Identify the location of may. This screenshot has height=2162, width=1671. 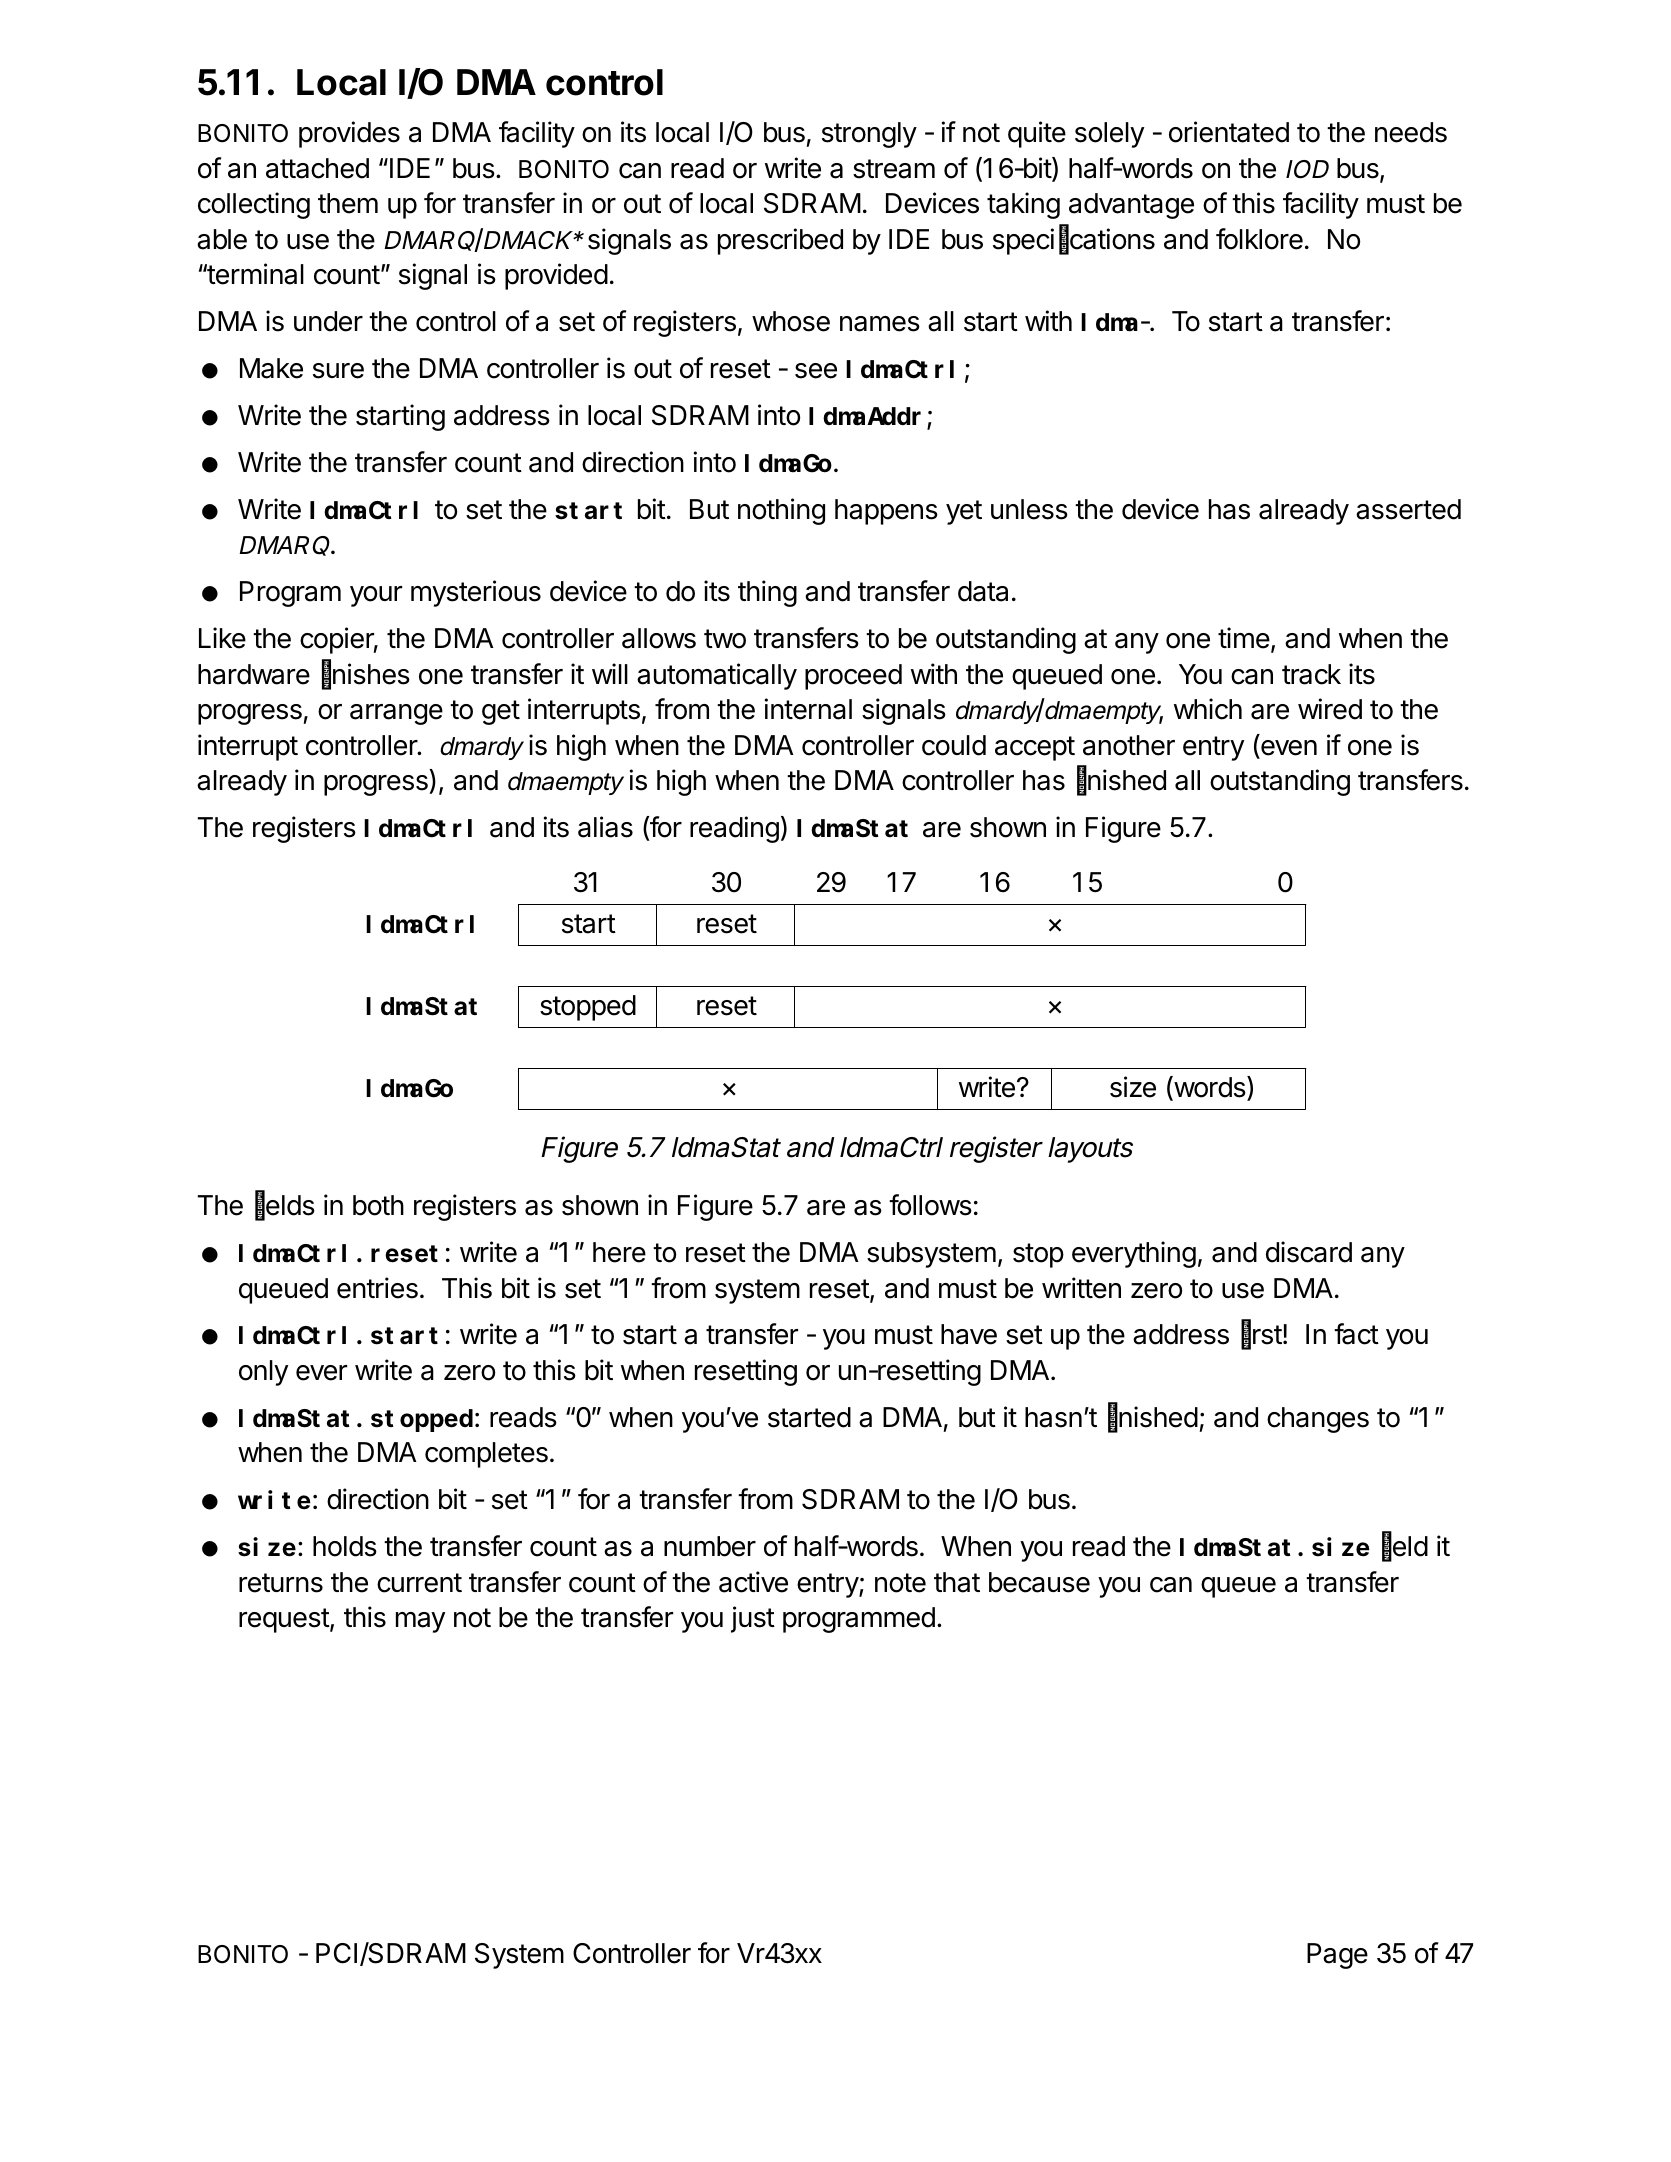
(420, 1622).
